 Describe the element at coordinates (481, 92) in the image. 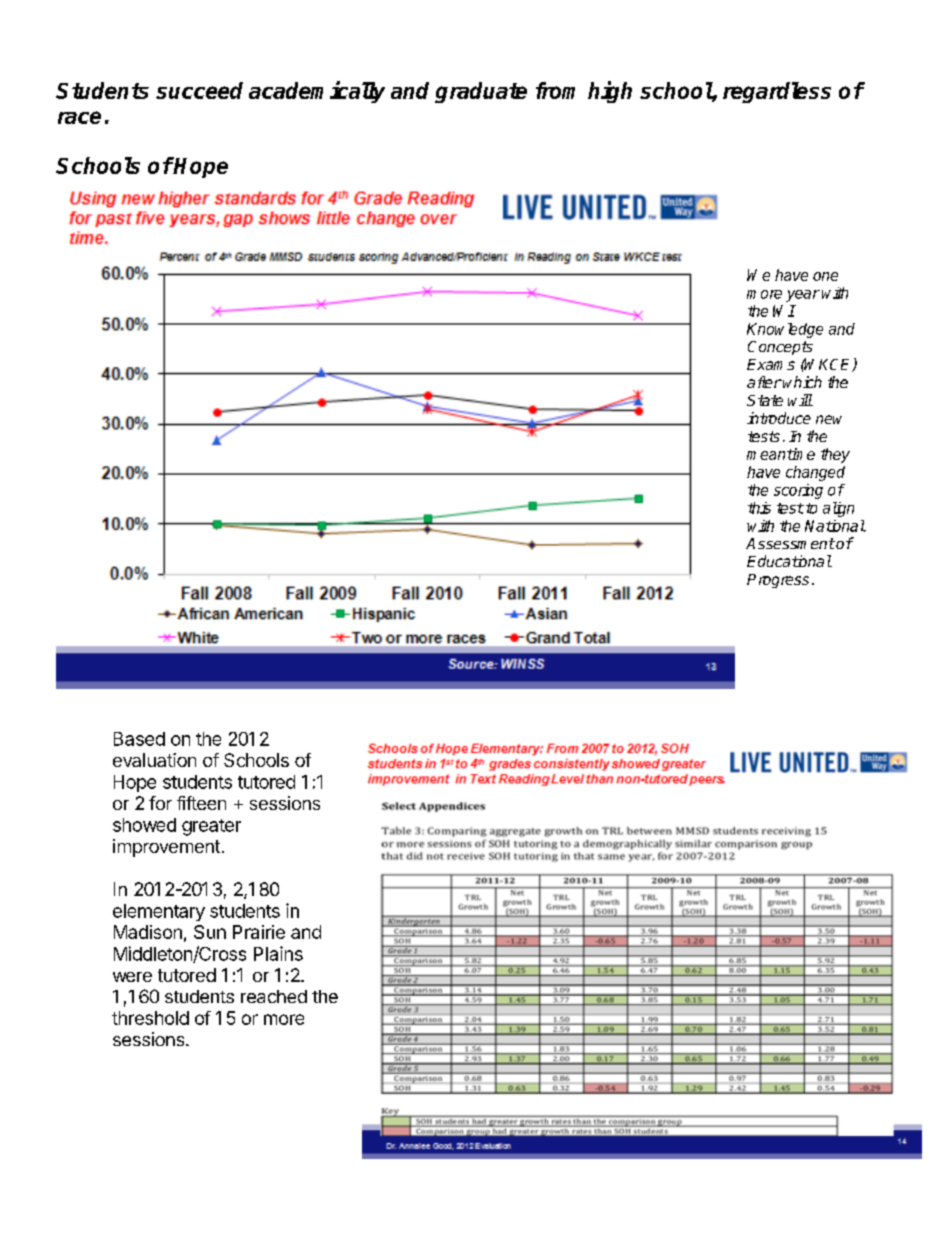

I see `graduate` at that location.
